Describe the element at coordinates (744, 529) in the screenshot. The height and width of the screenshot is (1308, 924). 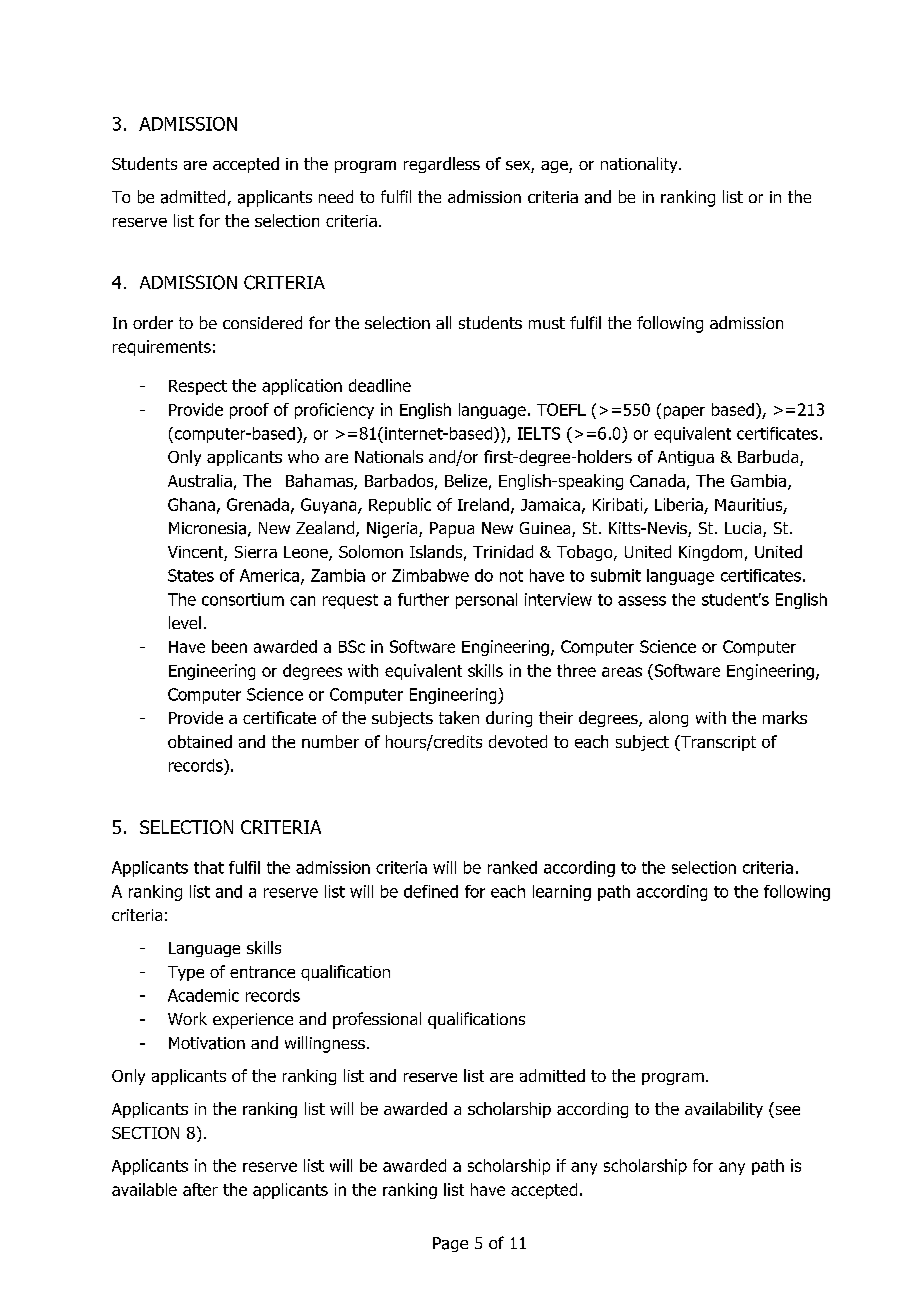
I see `Lucia` at that location.
